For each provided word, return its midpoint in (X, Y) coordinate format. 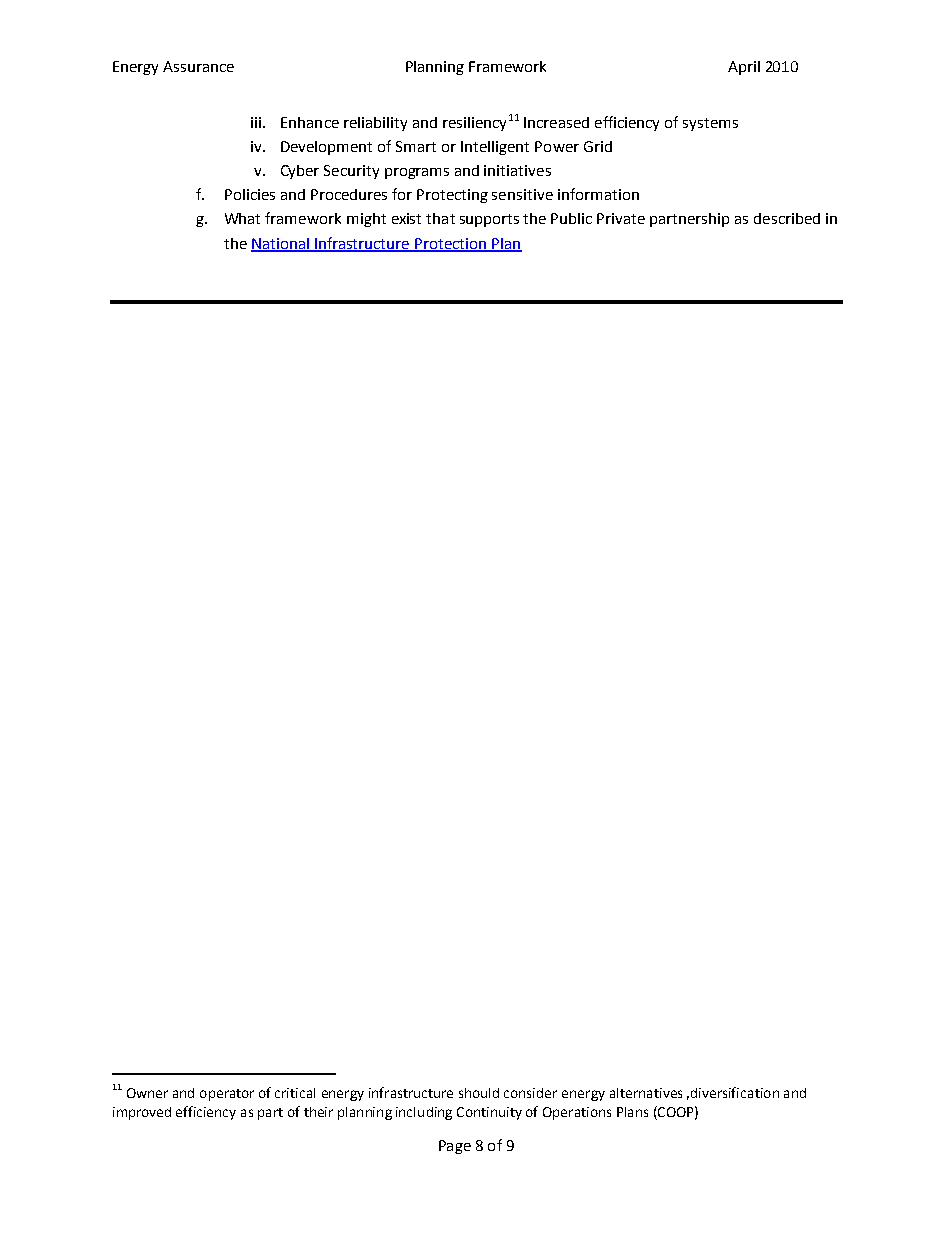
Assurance (198, 66)
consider (530, 1093)
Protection (451, 244)
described (787, 218)
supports (489, 220)
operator (227, 1095)
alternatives (646, 1093)
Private (621, 218)
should (479, 1093)
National (281, 244)
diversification (735, 1092)
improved (142, 1113)
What (242, 218)
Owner (147, 1093)
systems (710, 124)
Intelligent (495, 148)
